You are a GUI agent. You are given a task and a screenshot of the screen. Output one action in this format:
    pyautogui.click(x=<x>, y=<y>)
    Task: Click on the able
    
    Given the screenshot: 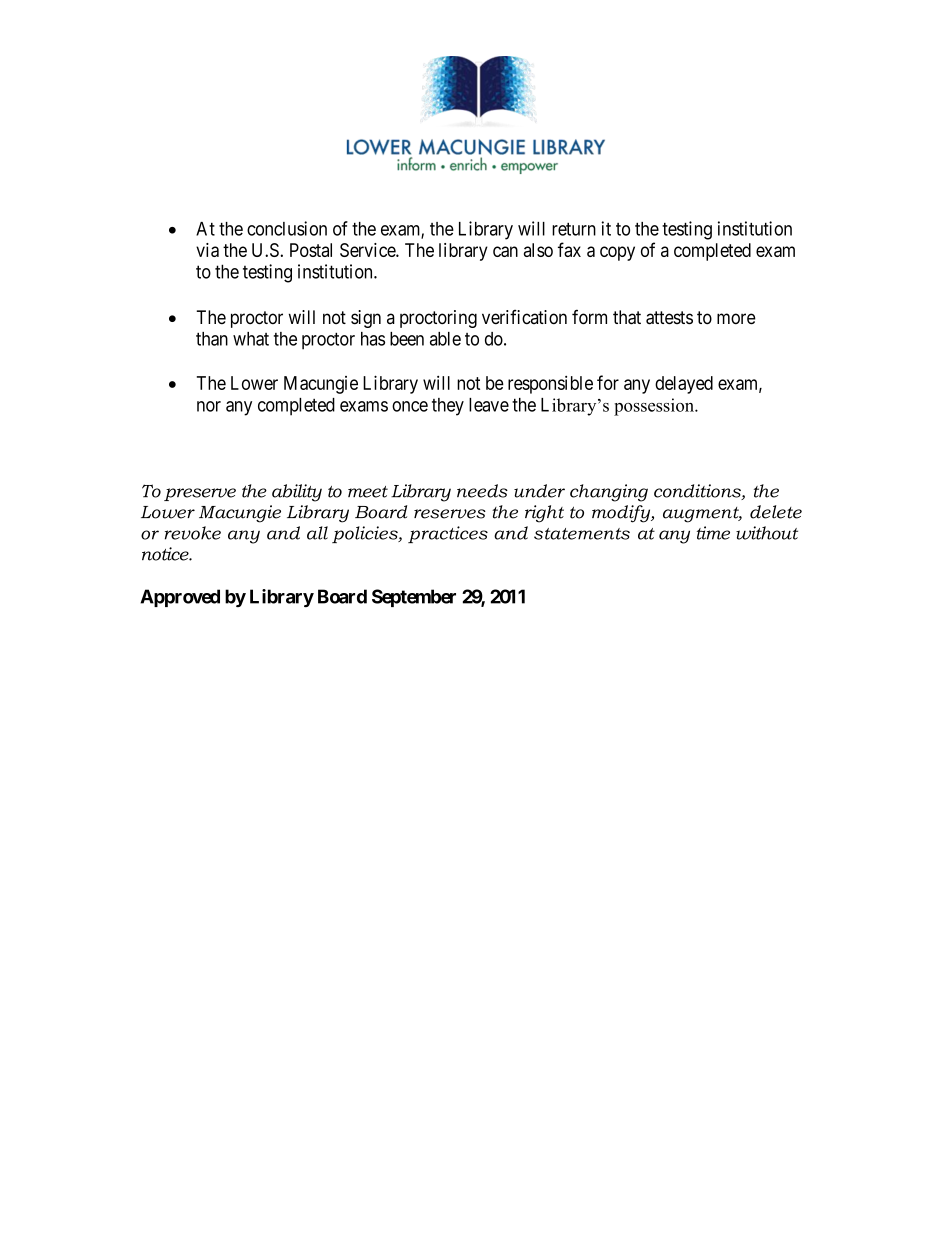 What is the action you would take?
    pyautogui.click(x=445, y=339)
